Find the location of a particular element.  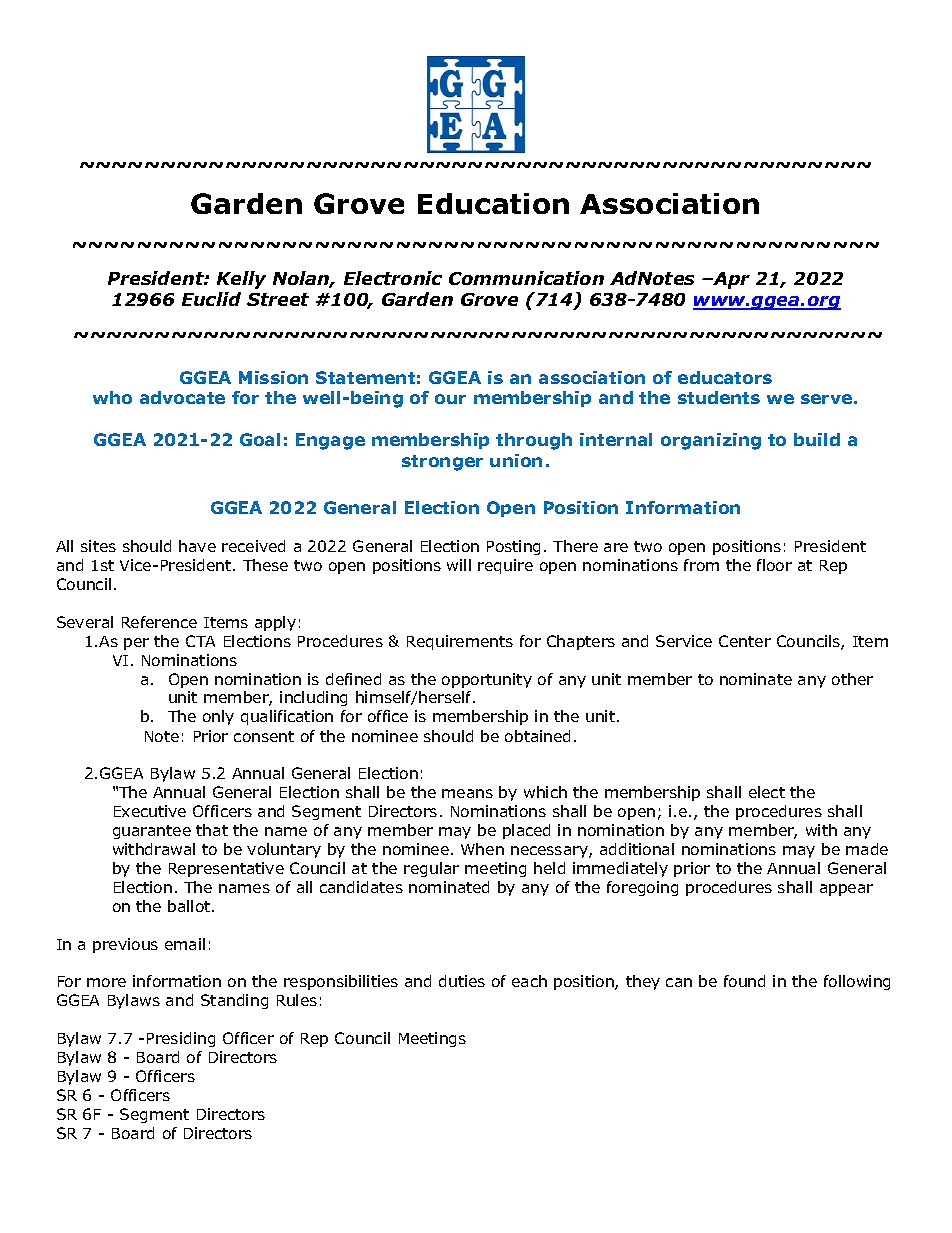

other is located at coordinates (852, 679).
